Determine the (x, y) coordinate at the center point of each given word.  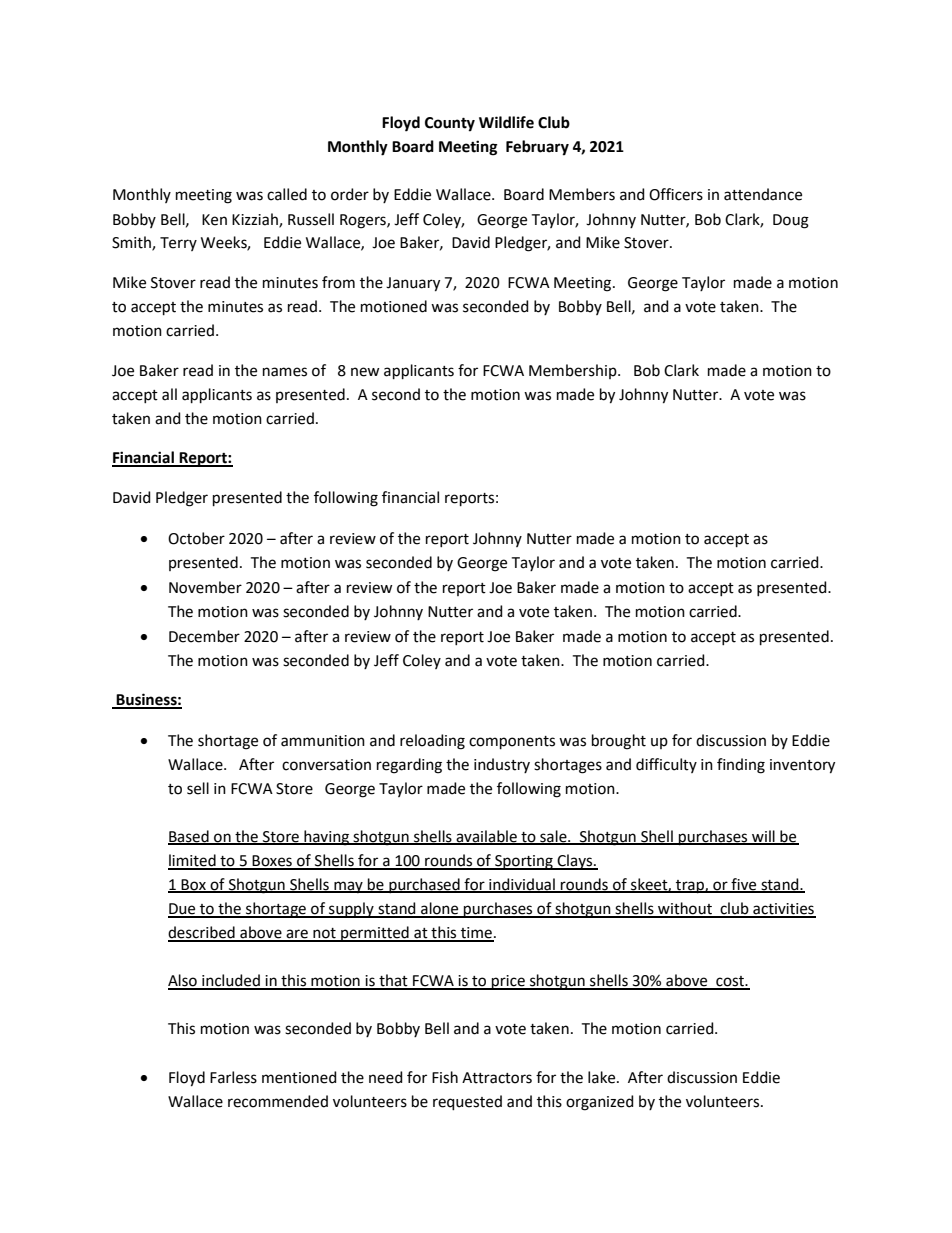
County (450, 124)
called (287, 194)
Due (183, 910)
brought (619, 742)
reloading (432, 742)
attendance (763, 194)
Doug (791, 221)
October (196, 538)
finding (741, 766)
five (744, 885)
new (365, 372)
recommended (278, 1101)
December (204, 636)
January (413, 284)
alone (440, 909)
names (285, 372)
